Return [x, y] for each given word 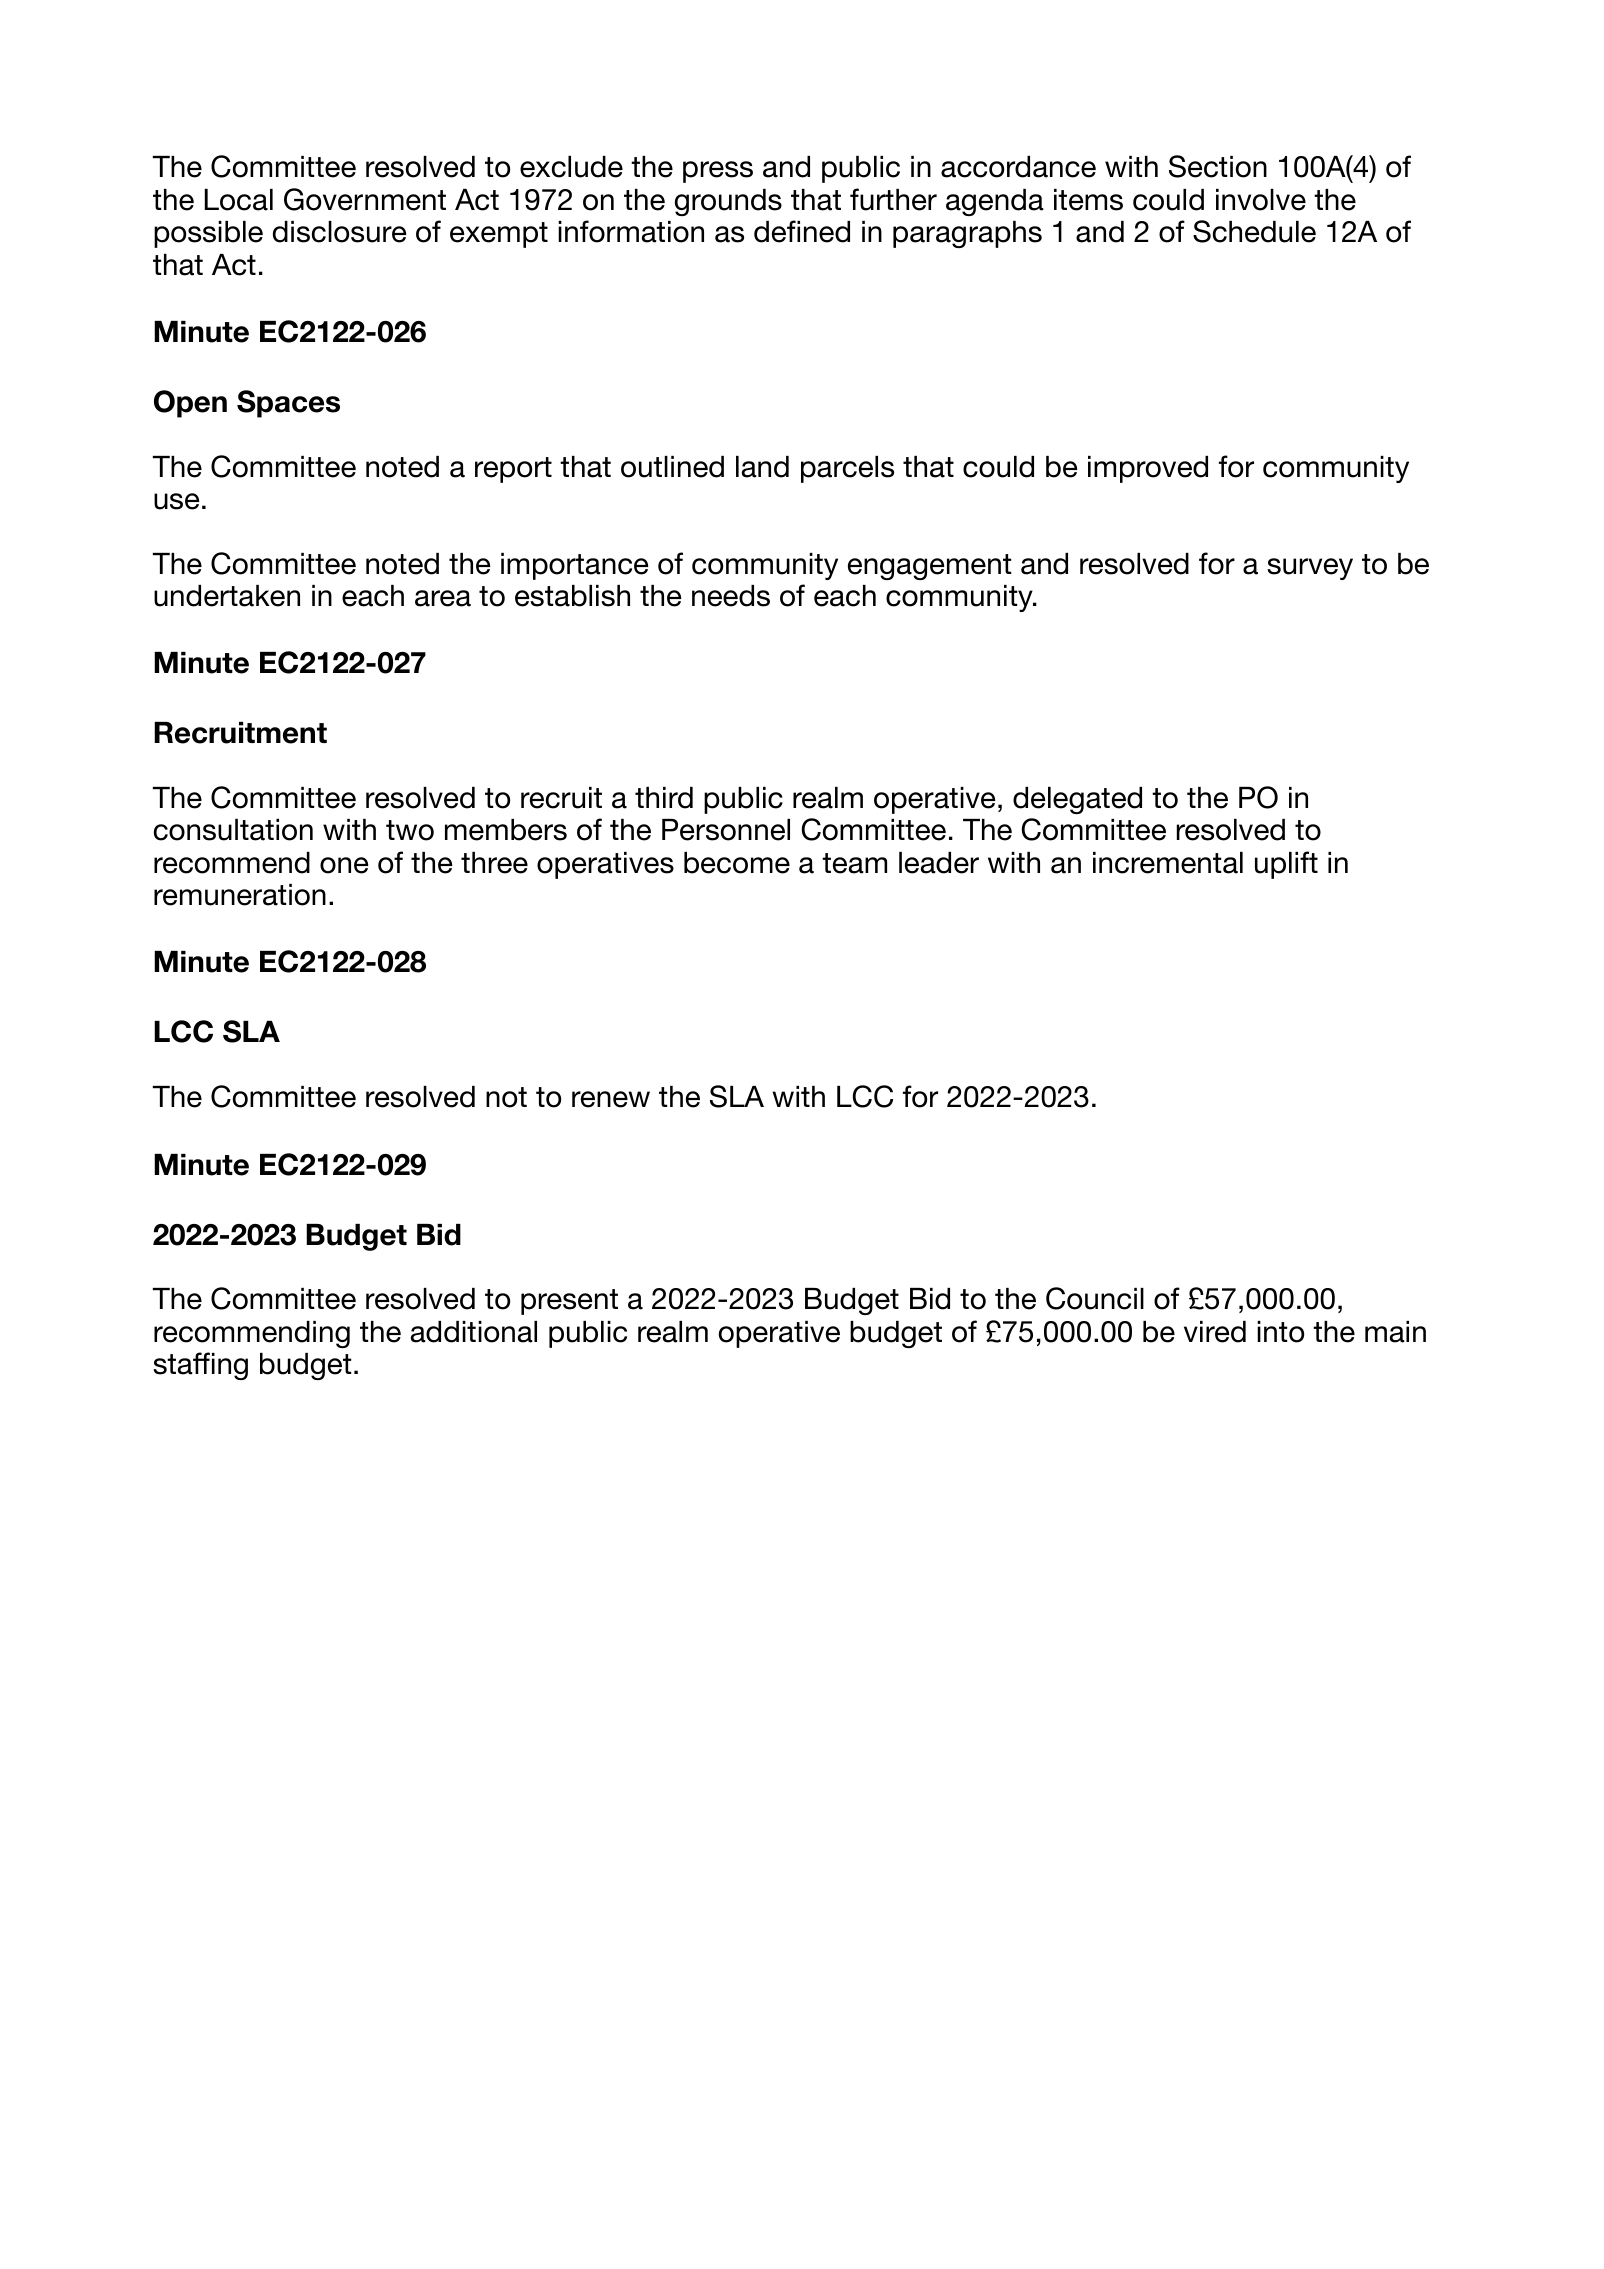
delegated [1077, 800]
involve [1261, 200]
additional [474, 1332]
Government [365, 199]
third [664, 798]
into [1280, 1332]
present [569, 1302]
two [410, 830]
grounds [728, 202]
